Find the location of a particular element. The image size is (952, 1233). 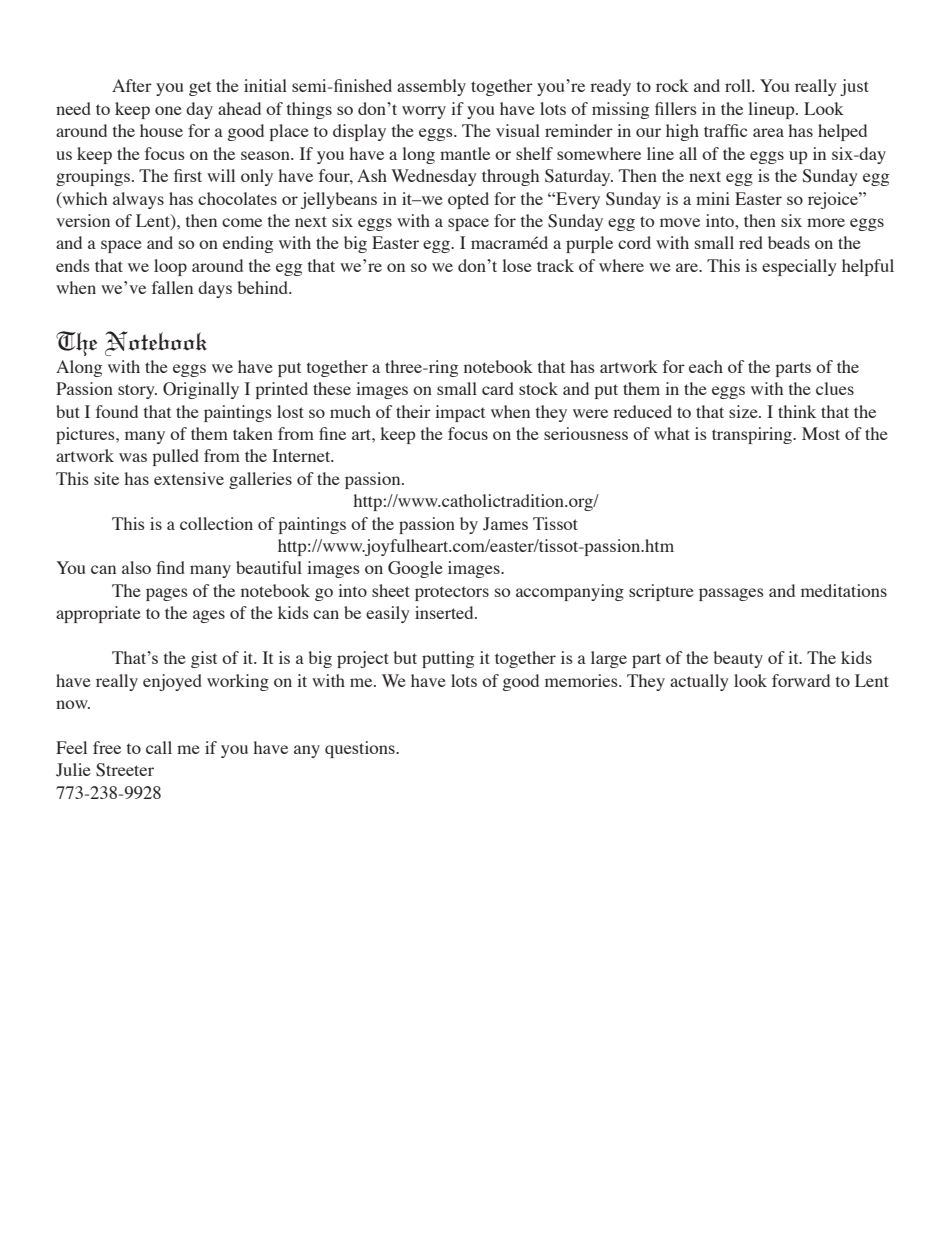

questions is located at coordinates (361, 749).
